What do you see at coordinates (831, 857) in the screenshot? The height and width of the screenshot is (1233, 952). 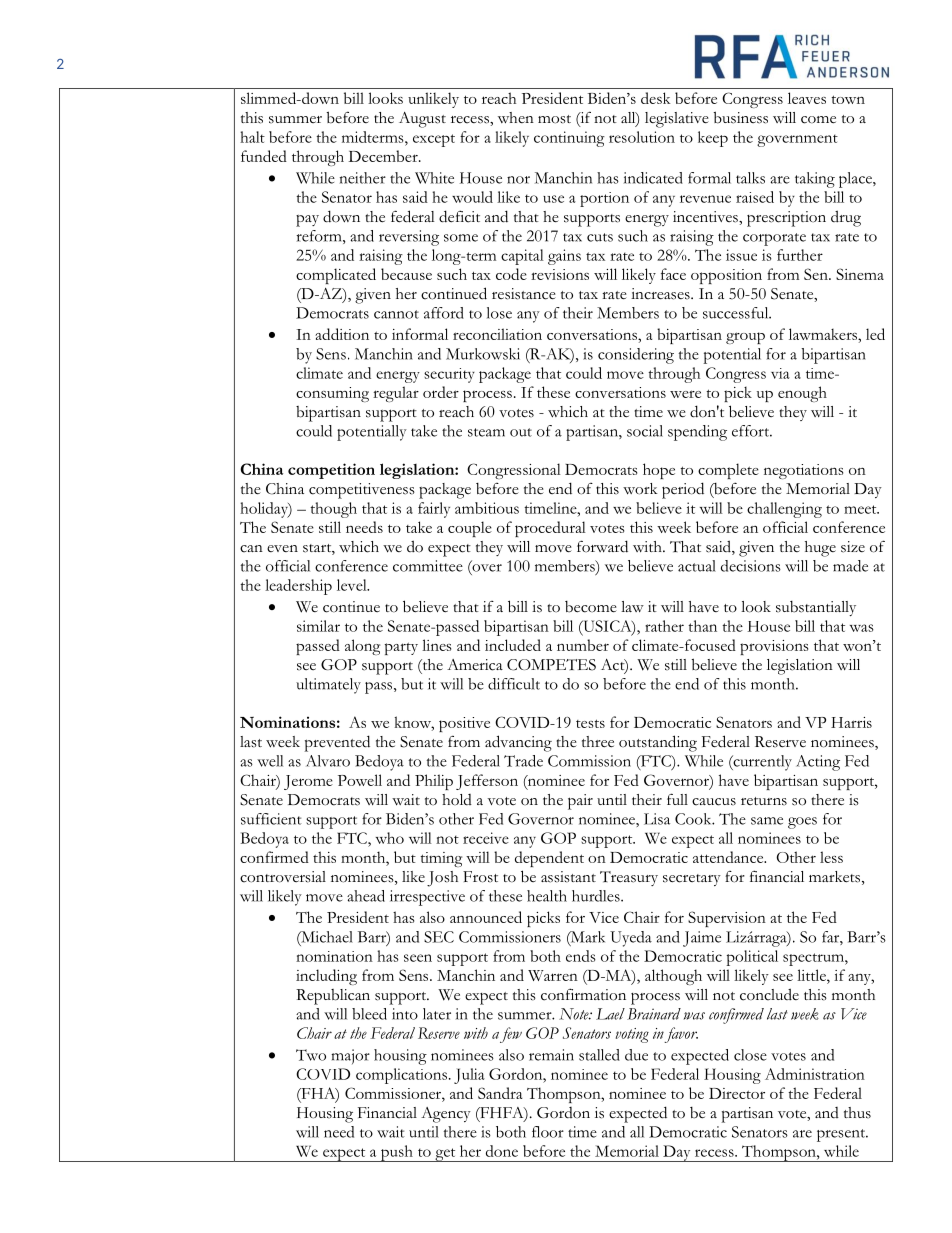 I see `less` at bounding box center [831, 857].
